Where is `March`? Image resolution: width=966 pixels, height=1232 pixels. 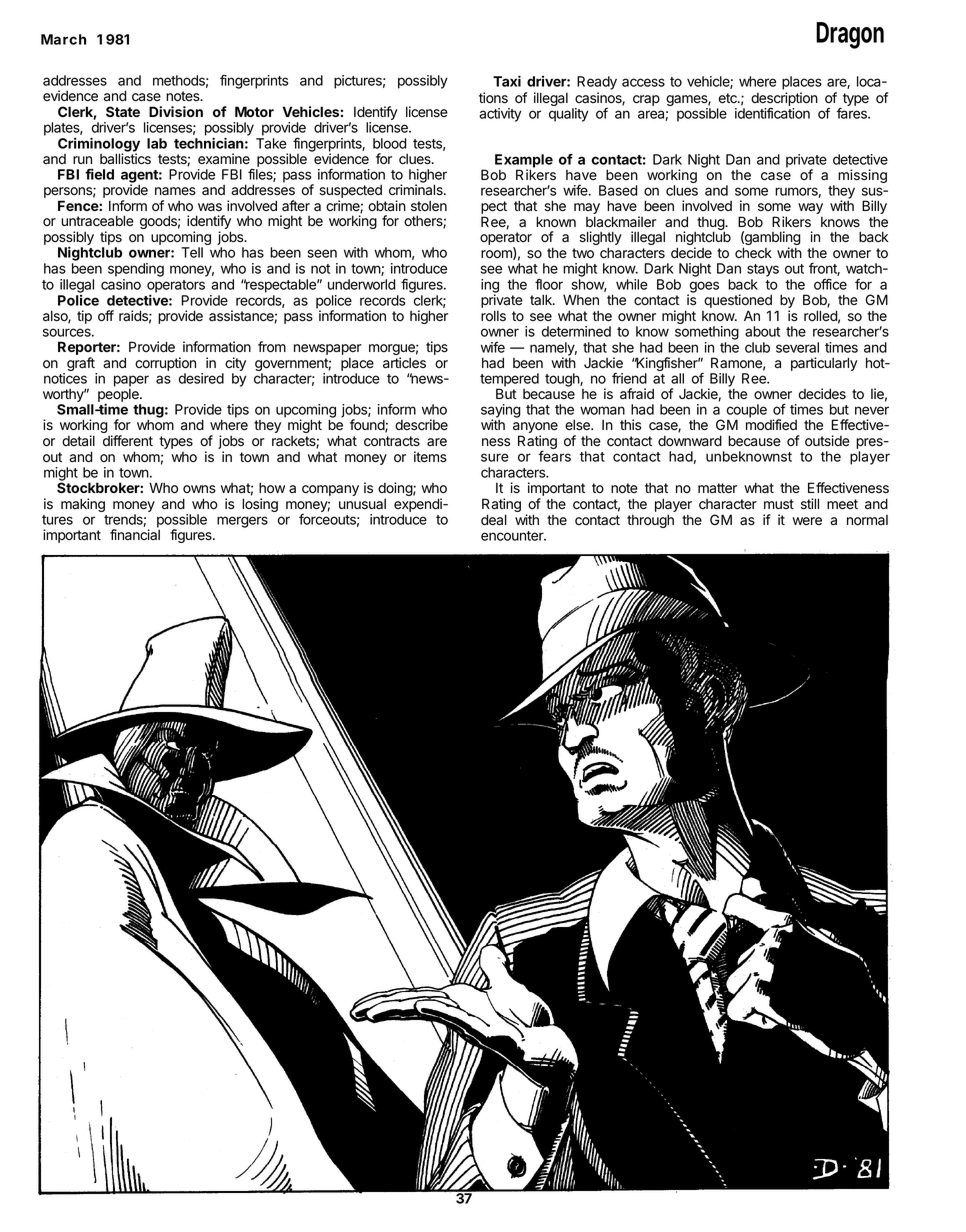 March is located at coordinates (63, 39).
